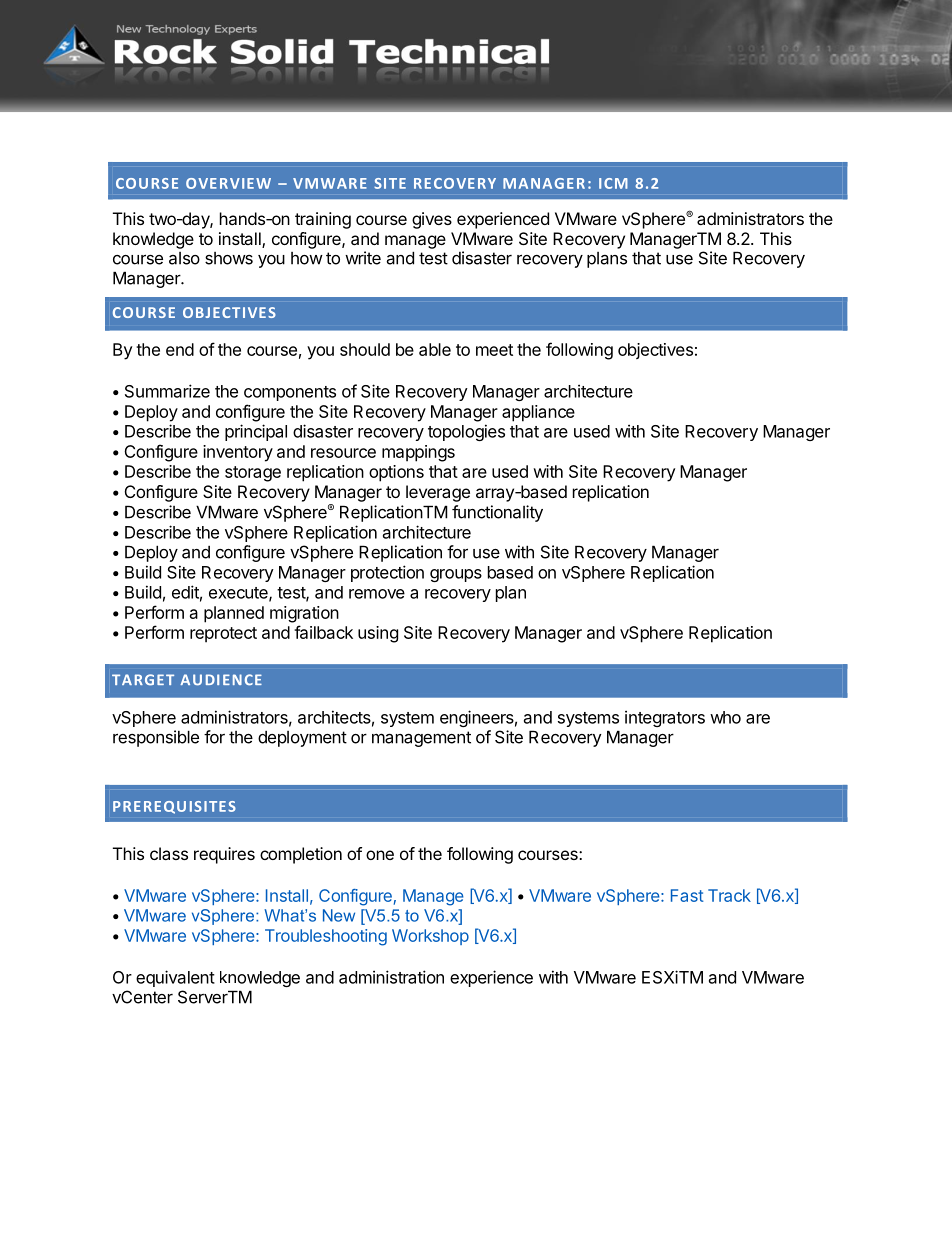  Describe the element at coordinates (613, 183) in the page. I see `ICM` at that location.
